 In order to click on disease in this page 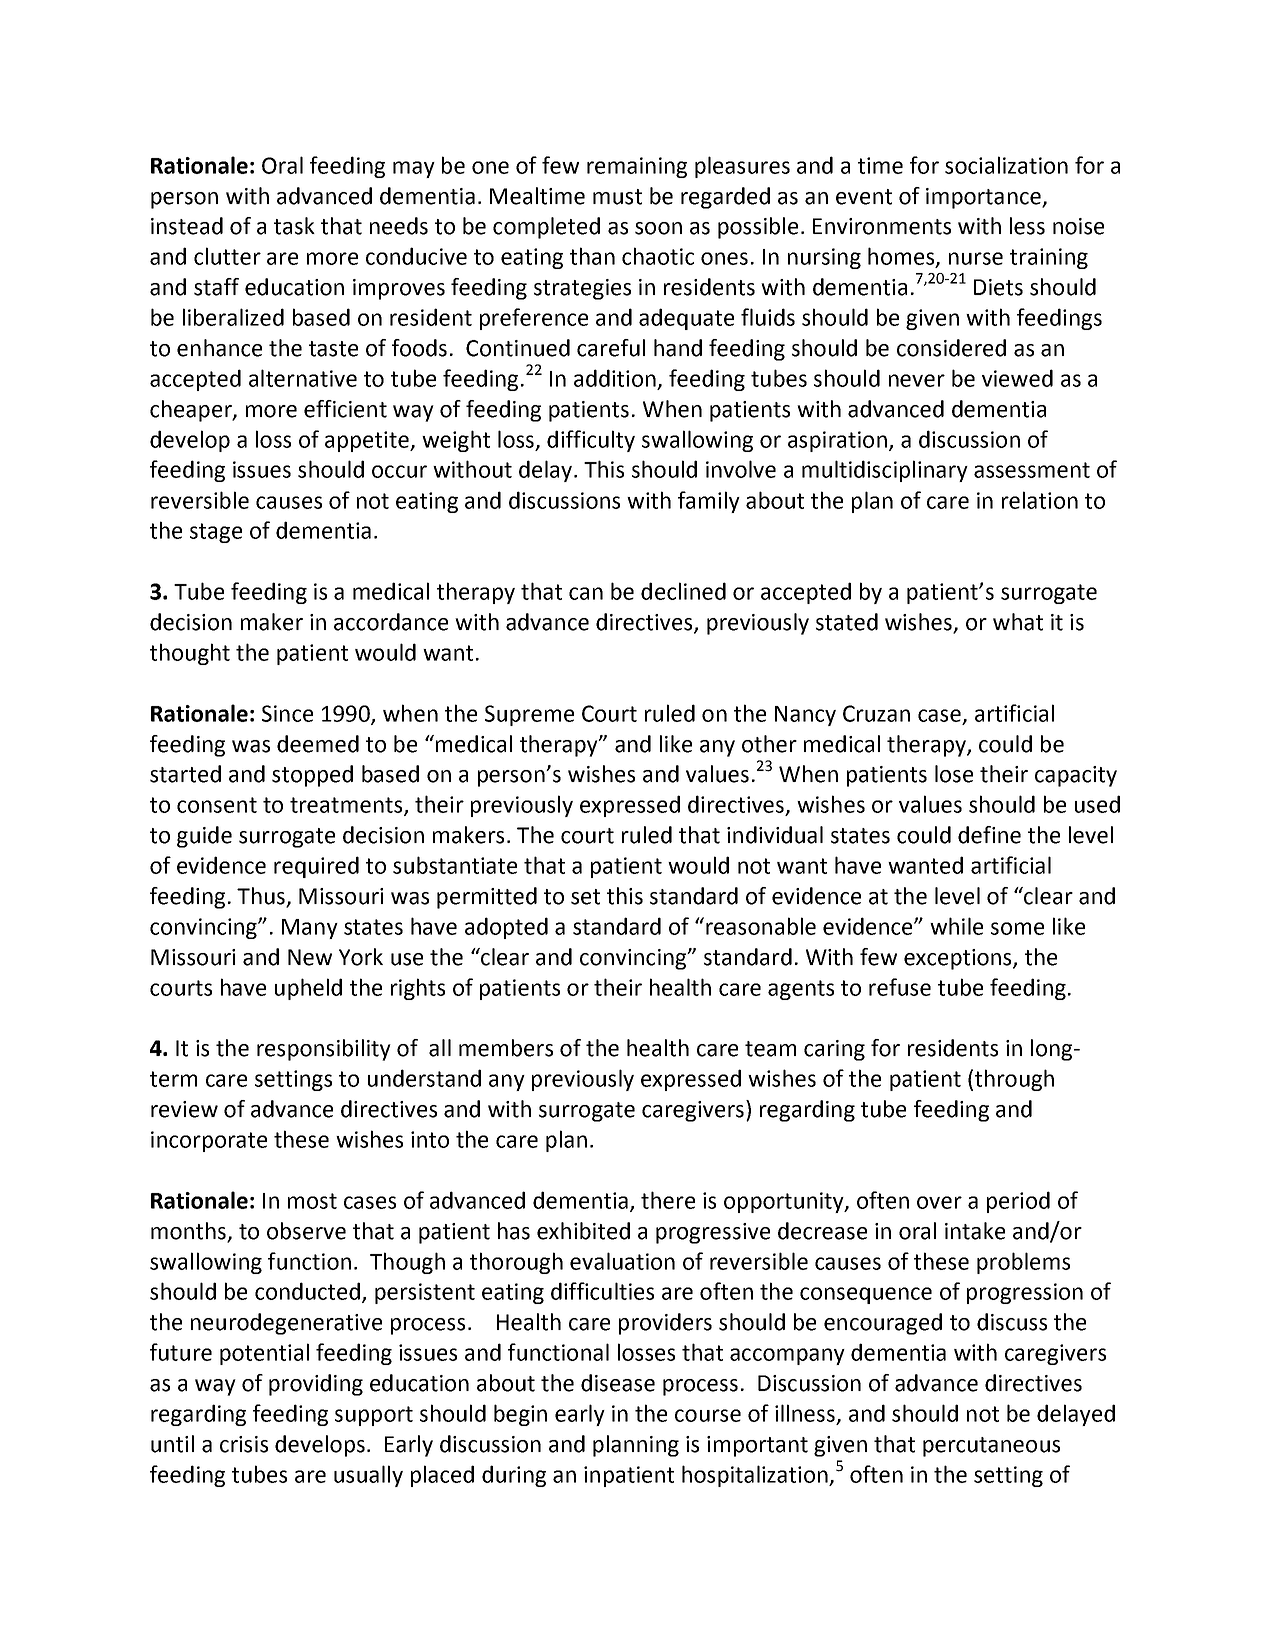, I will do `click(618, 1383)`.
